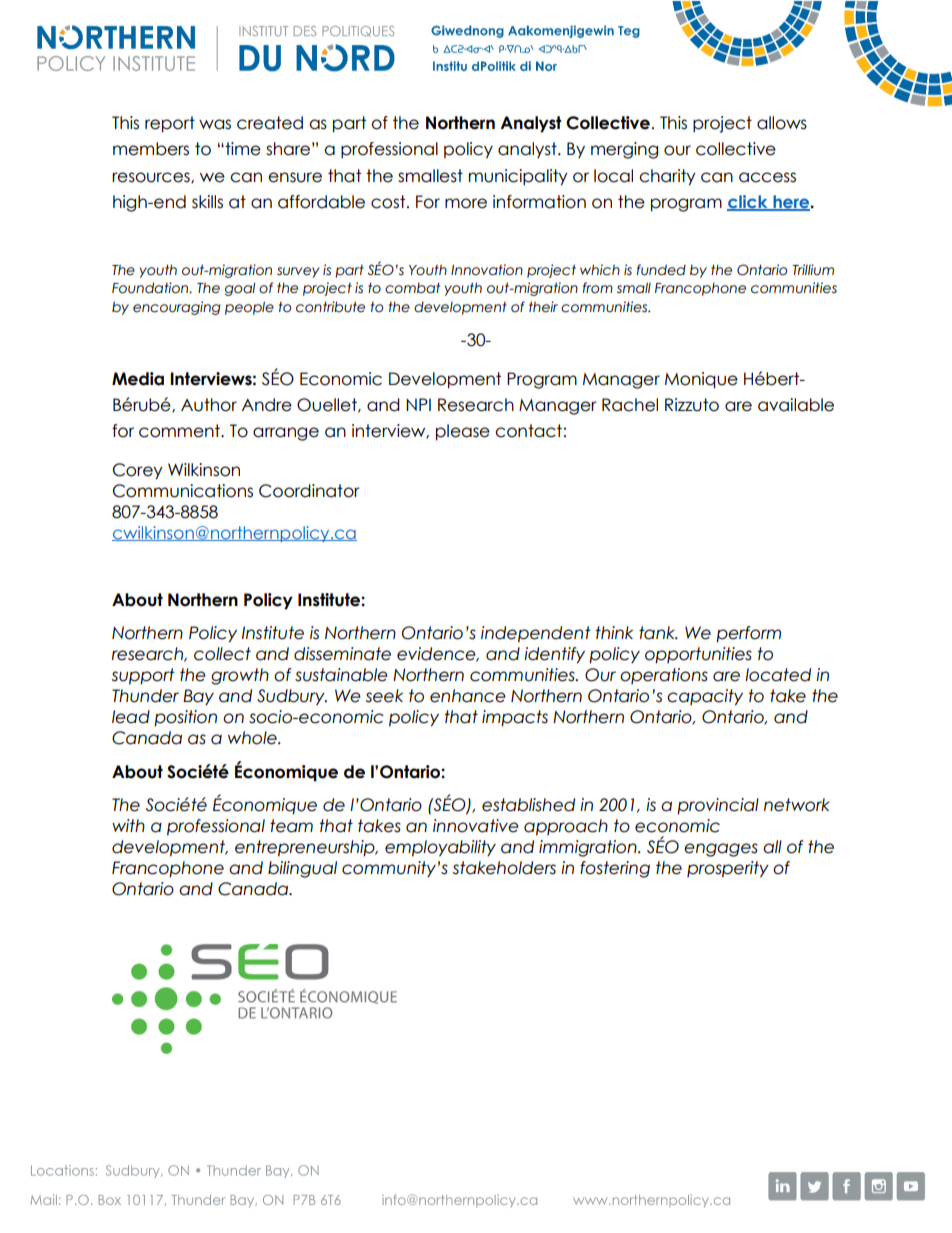 The height and width of the screenshot is (1233, 952). What do you see at coordinates (440, 848) in the screenshot?
I see `employability` at bounding box center [440, 848].
